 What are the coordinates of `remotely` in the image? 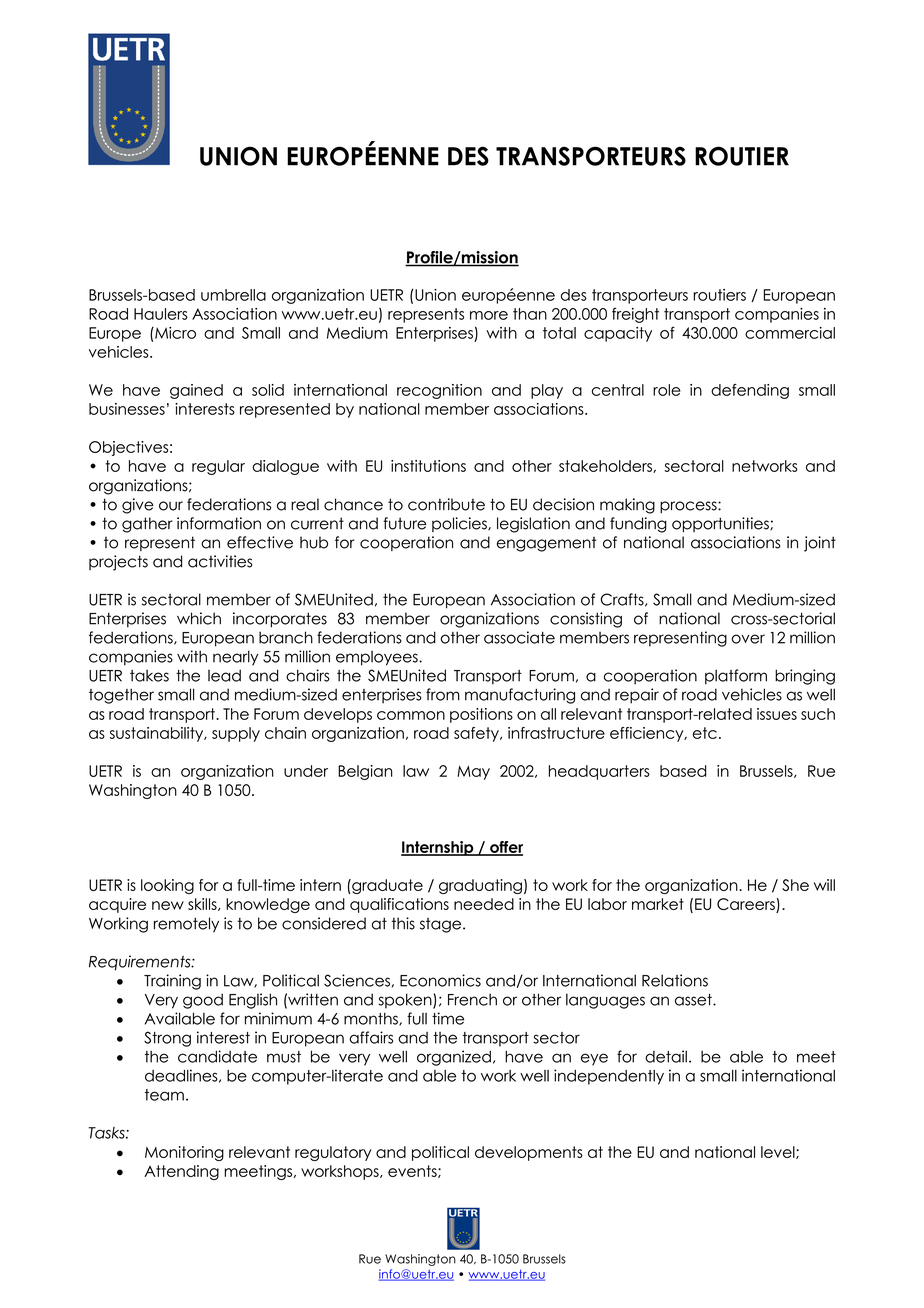 It's located at (186, 925).
